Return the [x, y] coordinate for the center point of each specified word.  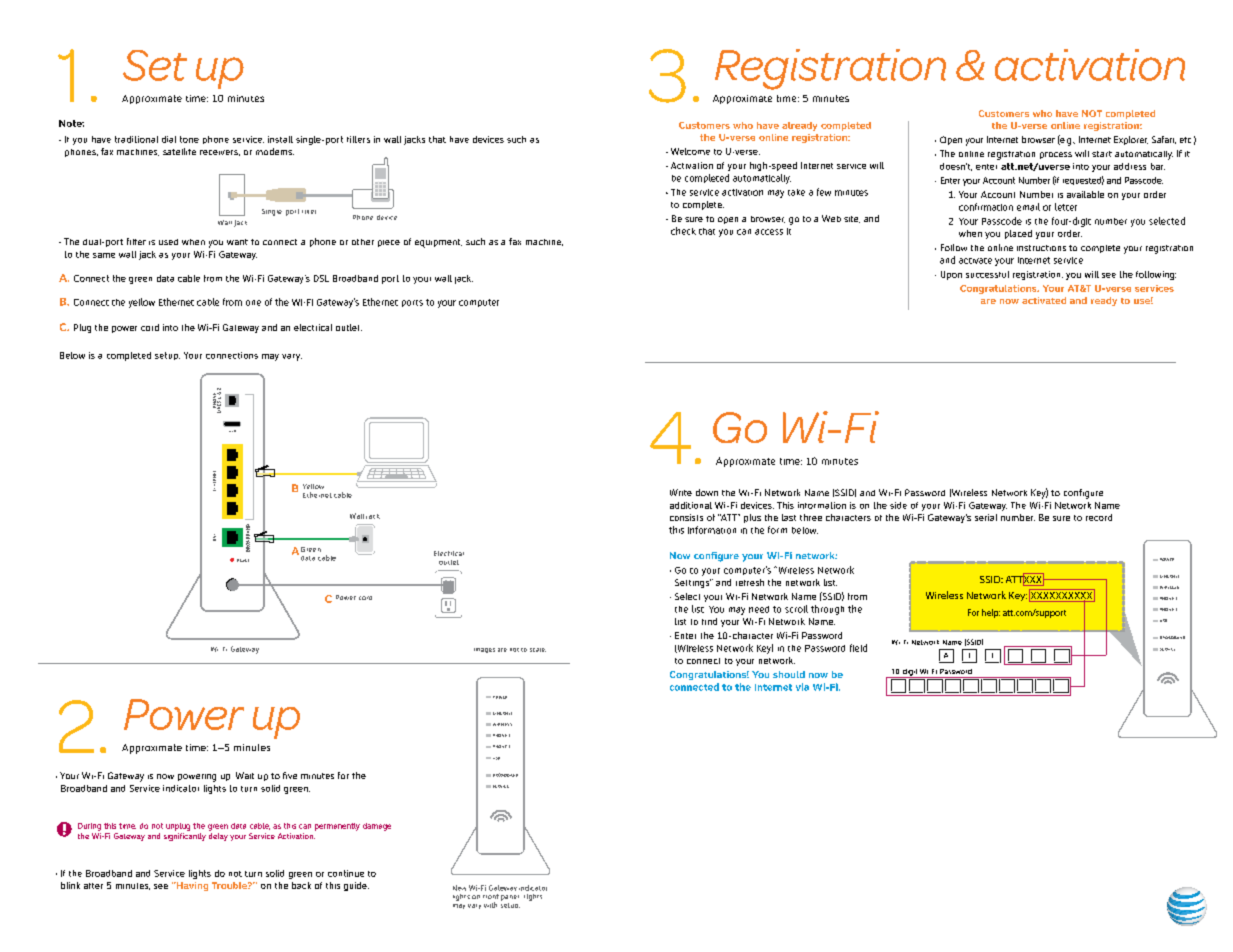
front [491, 896]
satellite [179, 151]
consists [686, 517]
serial [986, 517]
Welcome [690, 151]
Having [191, 886]
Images [484, 650]
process [1056, 155]
